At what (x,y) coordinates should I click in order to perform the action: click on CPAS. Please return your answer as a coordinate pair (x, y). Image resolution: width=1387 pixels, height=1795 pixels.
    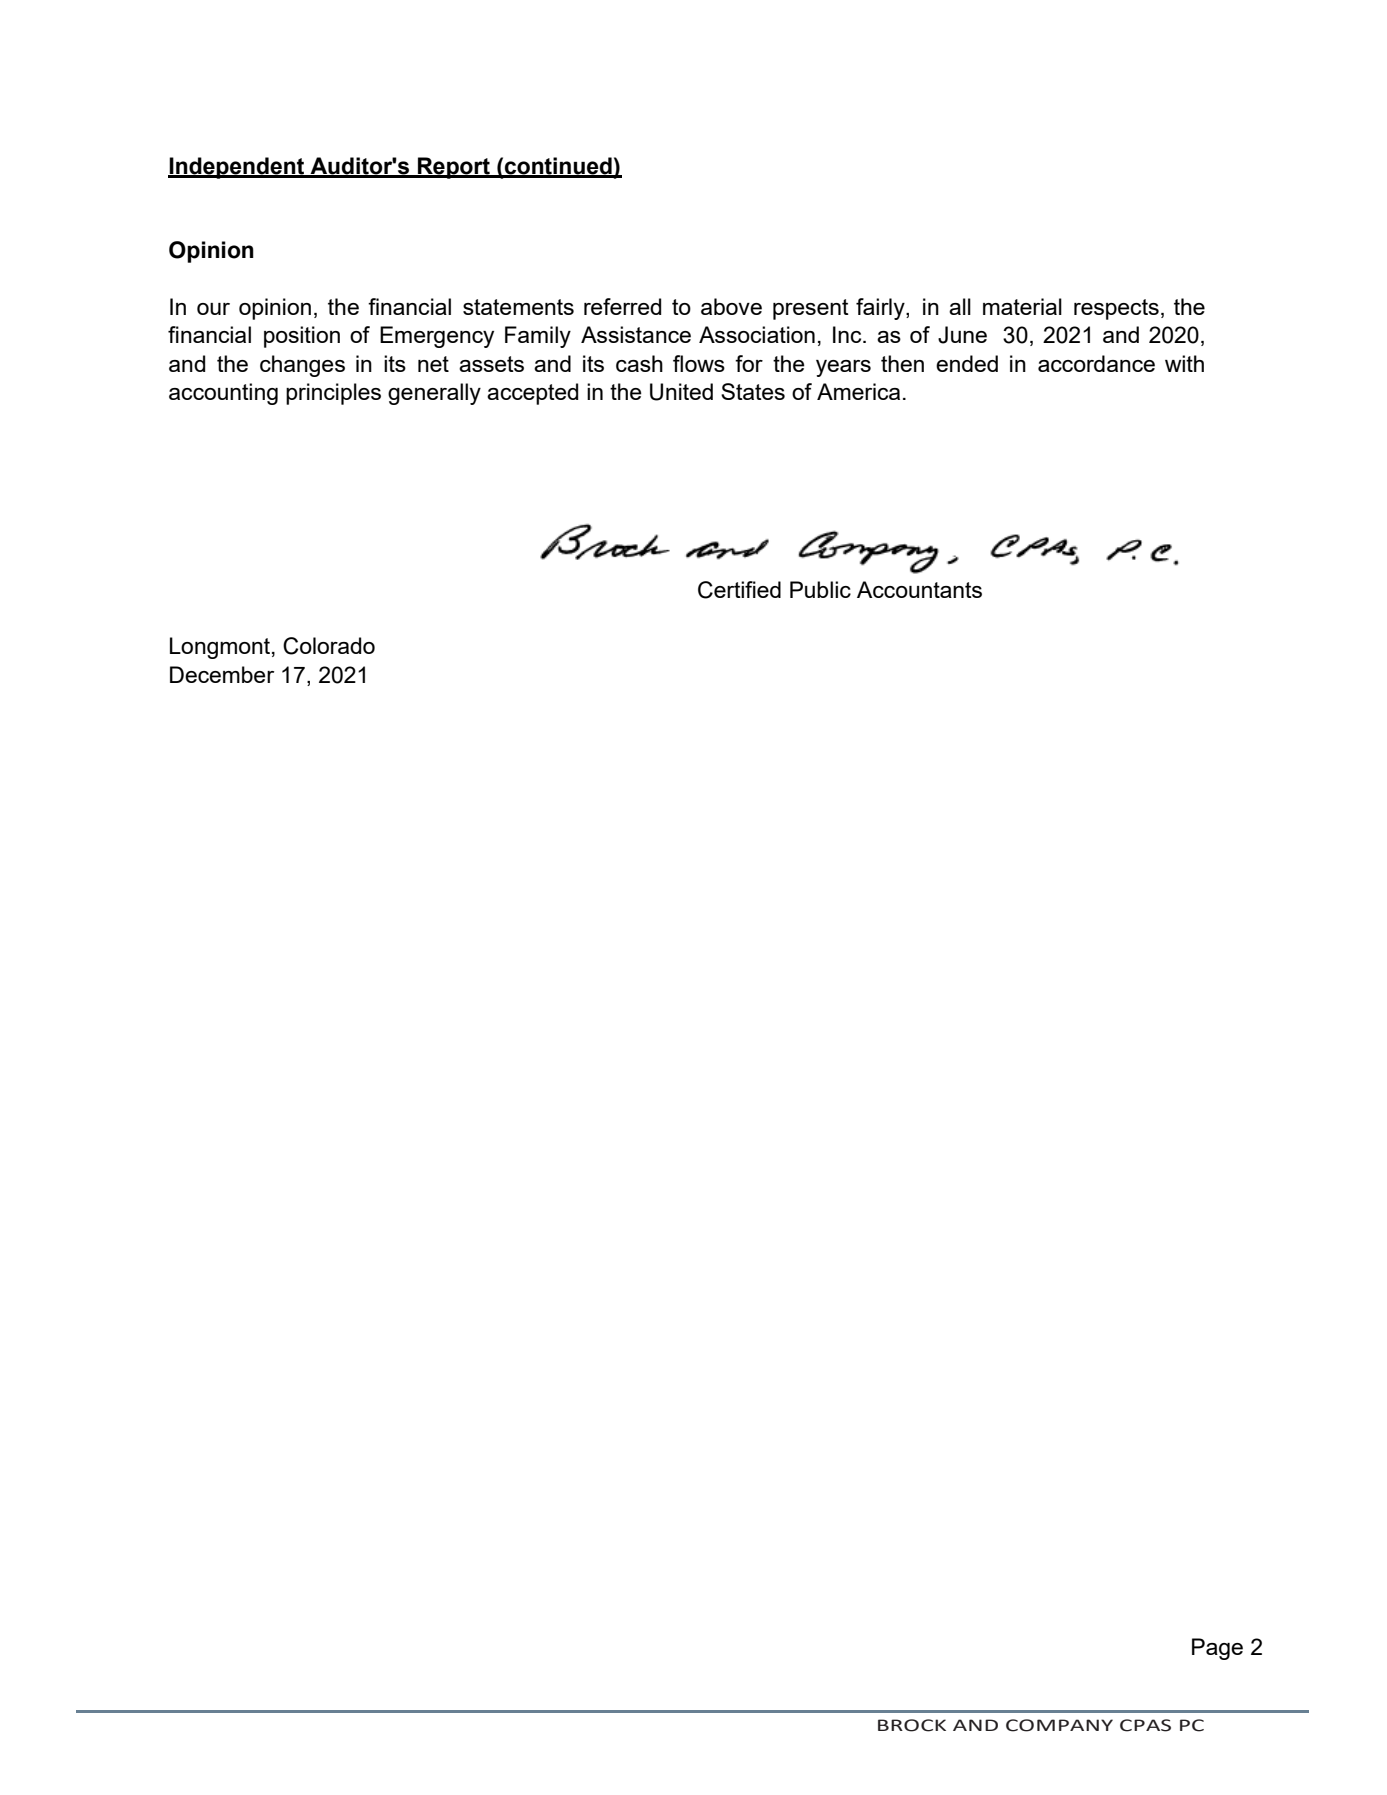
    Looking at the image, I should click on (1145, 1725).
